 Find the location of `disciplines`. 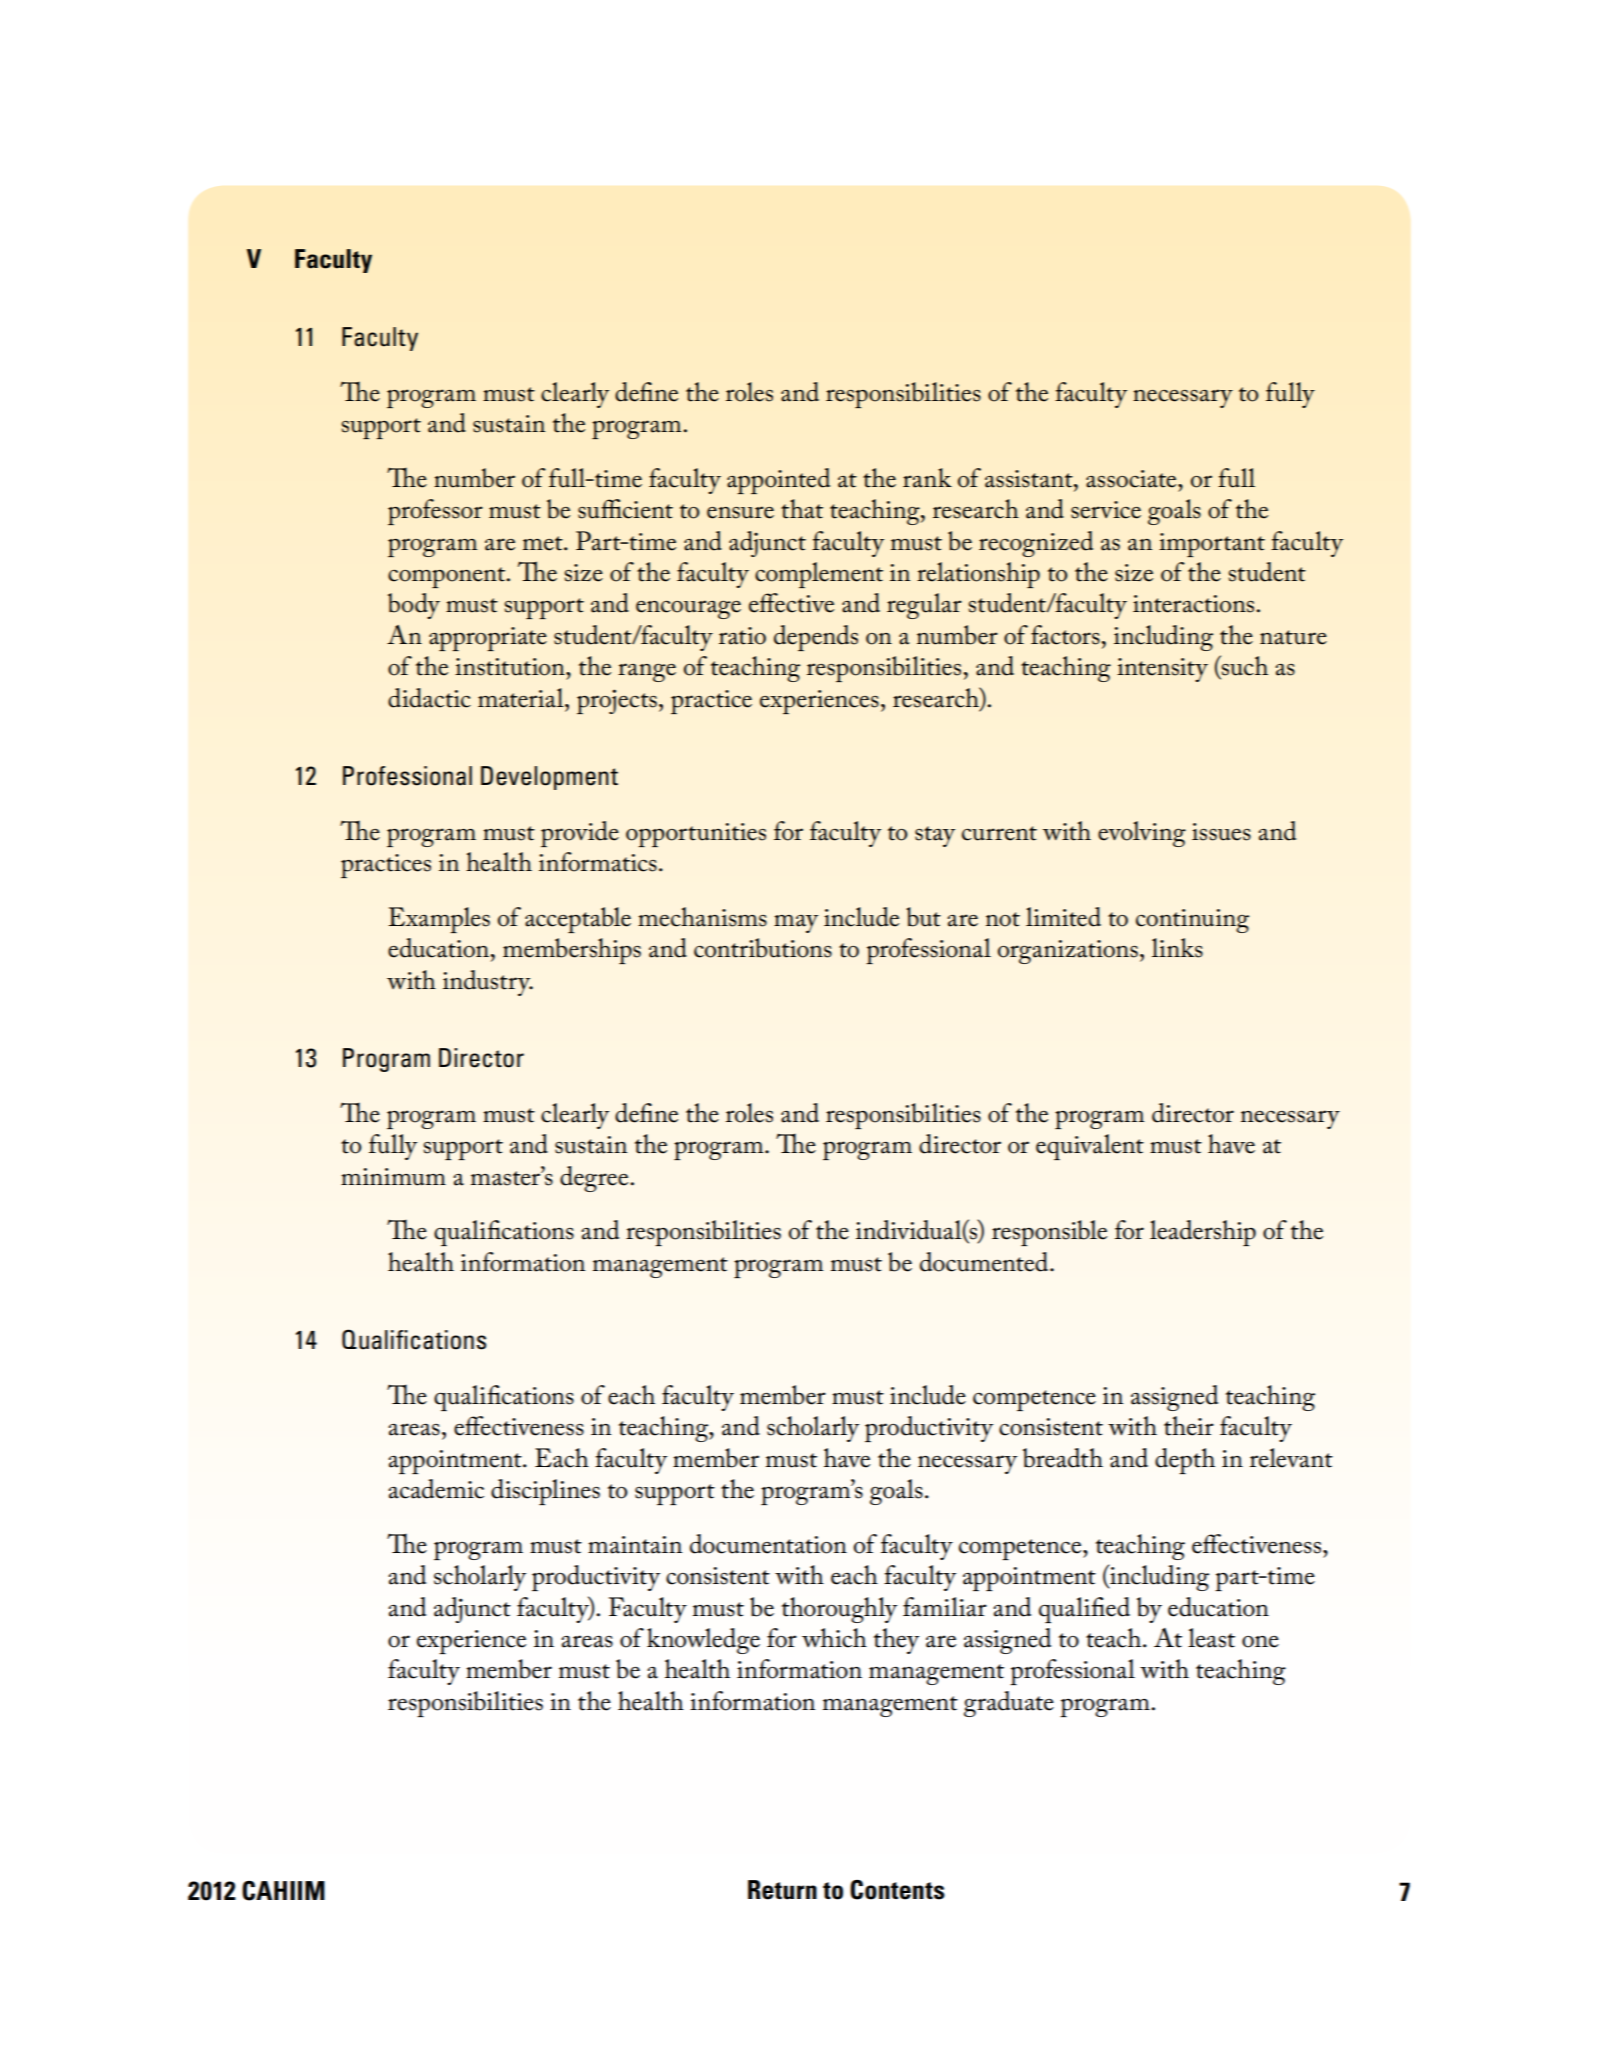

disciplines is located at coordinates (545, 1492).
